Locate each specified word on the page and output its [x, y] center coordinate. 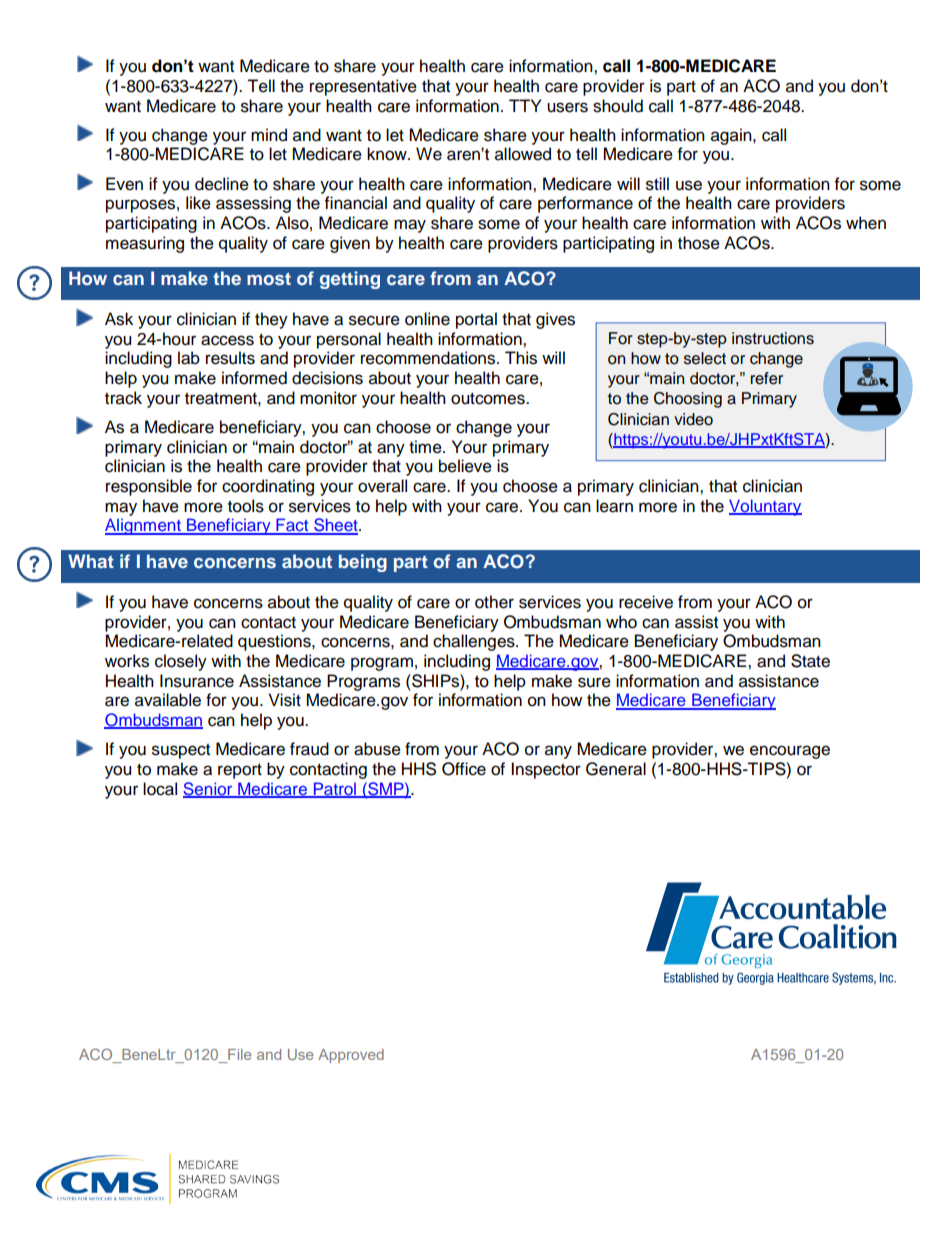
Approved [351, 1056]
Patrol [334, 789]
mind [269, 135]
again [732, 136]
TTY [525, 105]
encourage [790, 752]
